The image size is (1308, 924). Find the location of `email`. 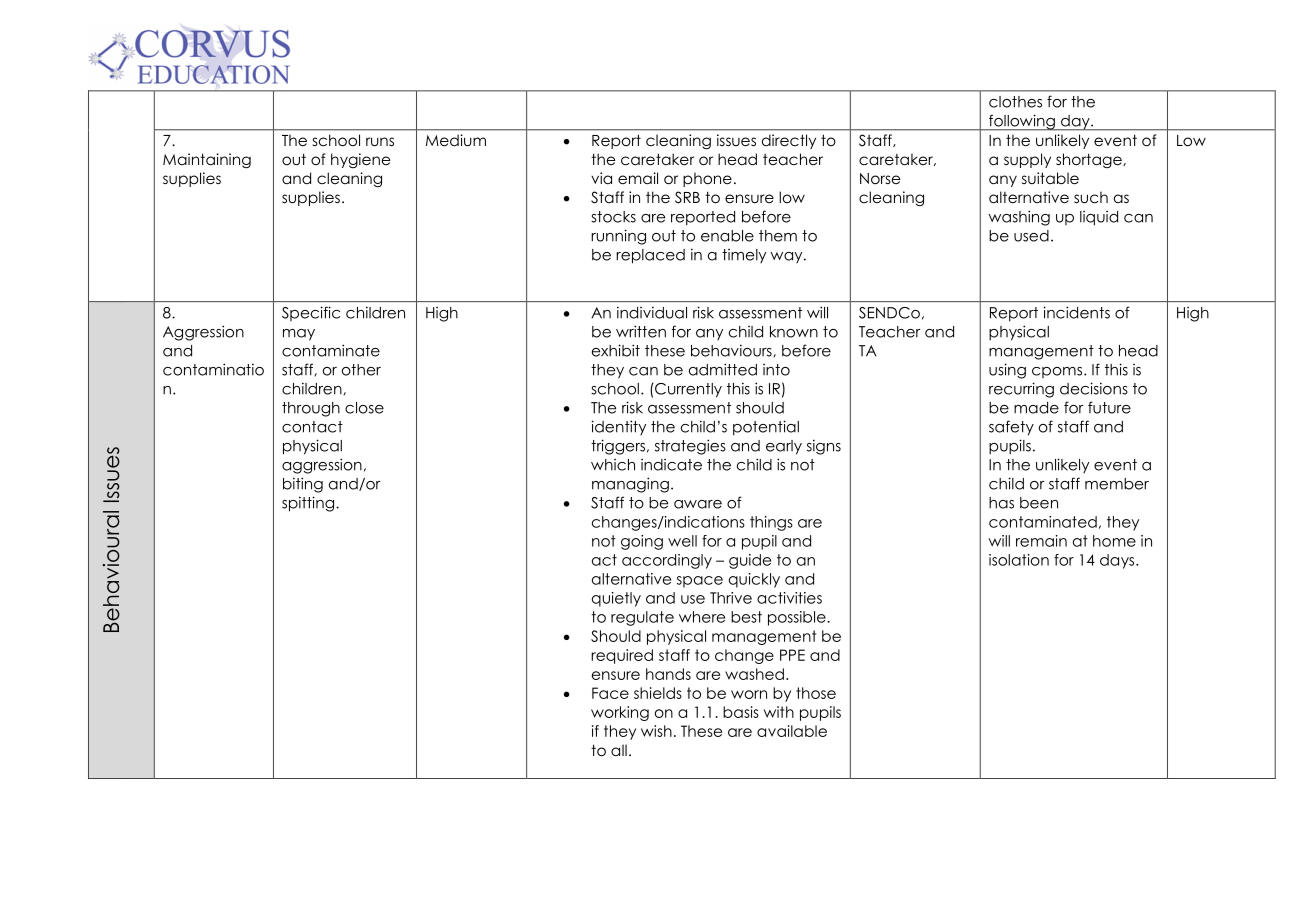

email is located at coordinates (638, 178).
